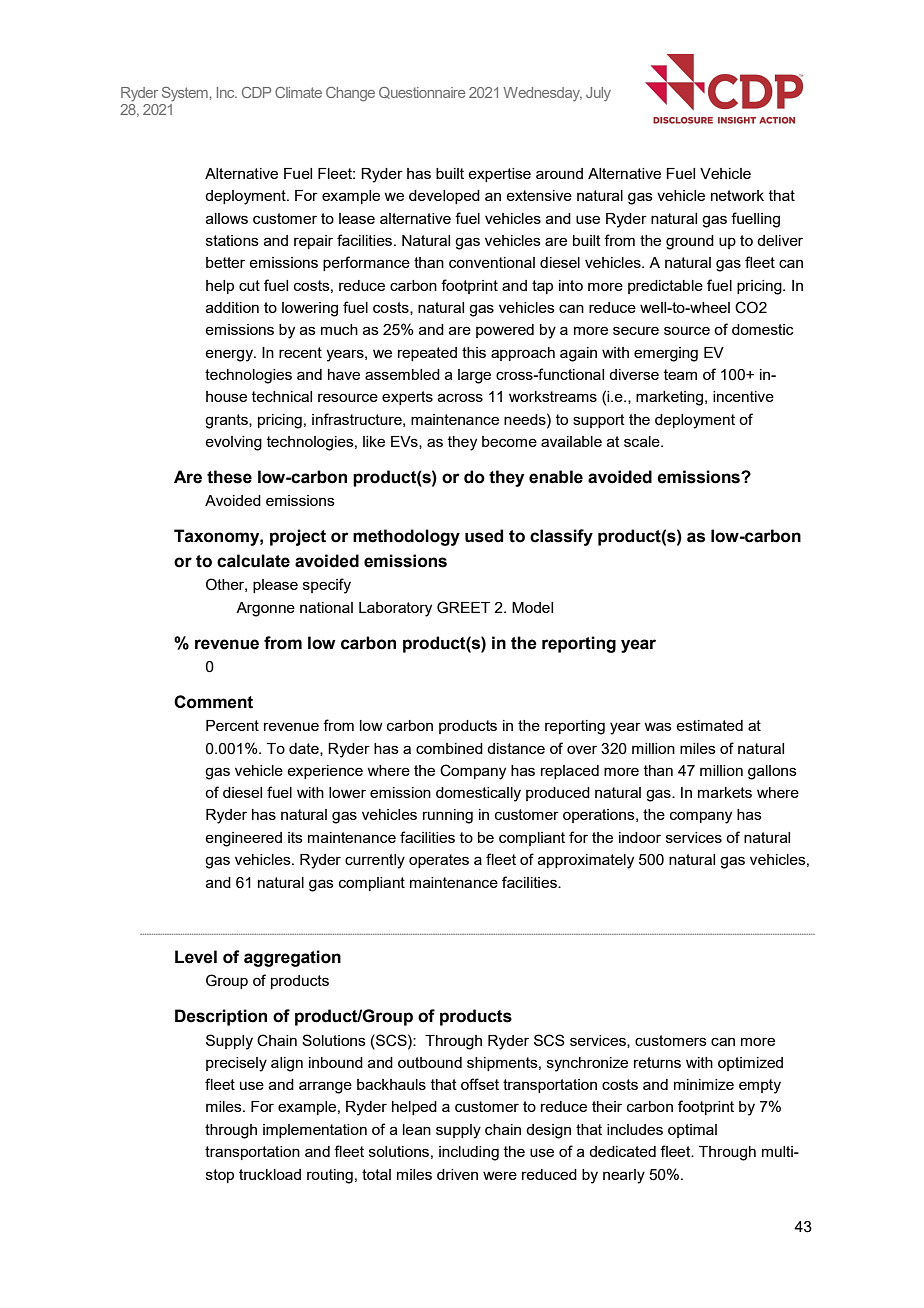  I want to click on CDP, so click(256, 92).
